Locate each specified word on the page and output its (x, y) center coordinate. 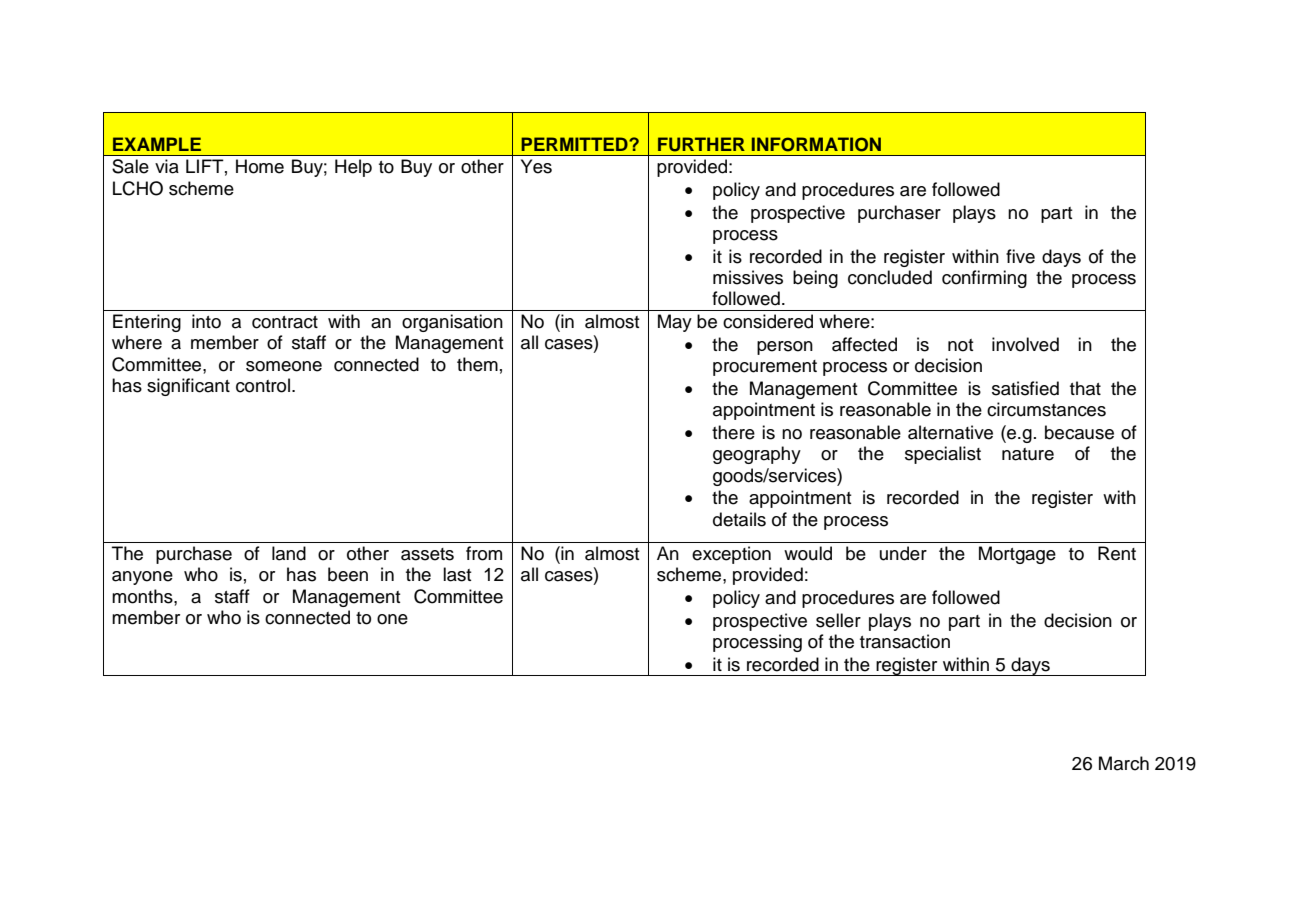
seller (838, 620)
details (739, 519)
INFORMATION (816, 144)
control (263, 385)
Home (260, 166)
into (206, 321)
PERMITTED (575, 144)
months (143, 596)
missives (748, 277)
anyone (142, 578)
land (289, 553)
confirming (984, 279)
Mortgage (1017, 555)
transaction (905, 641)
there (733, 432)
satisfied (1025, 388)
